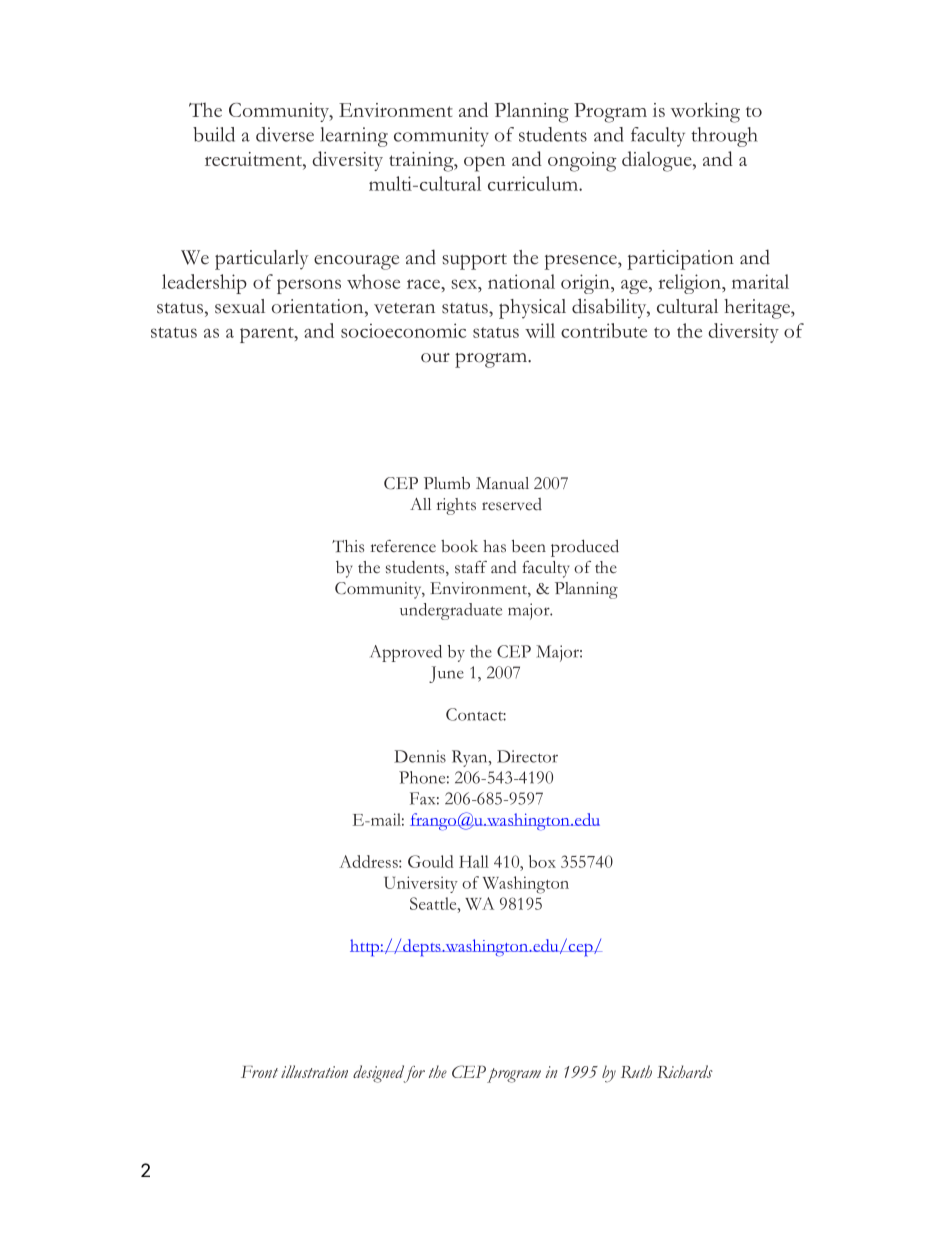  Describe the element at coordinates (484, 164) in the screenshot. I see `open` at that location.
